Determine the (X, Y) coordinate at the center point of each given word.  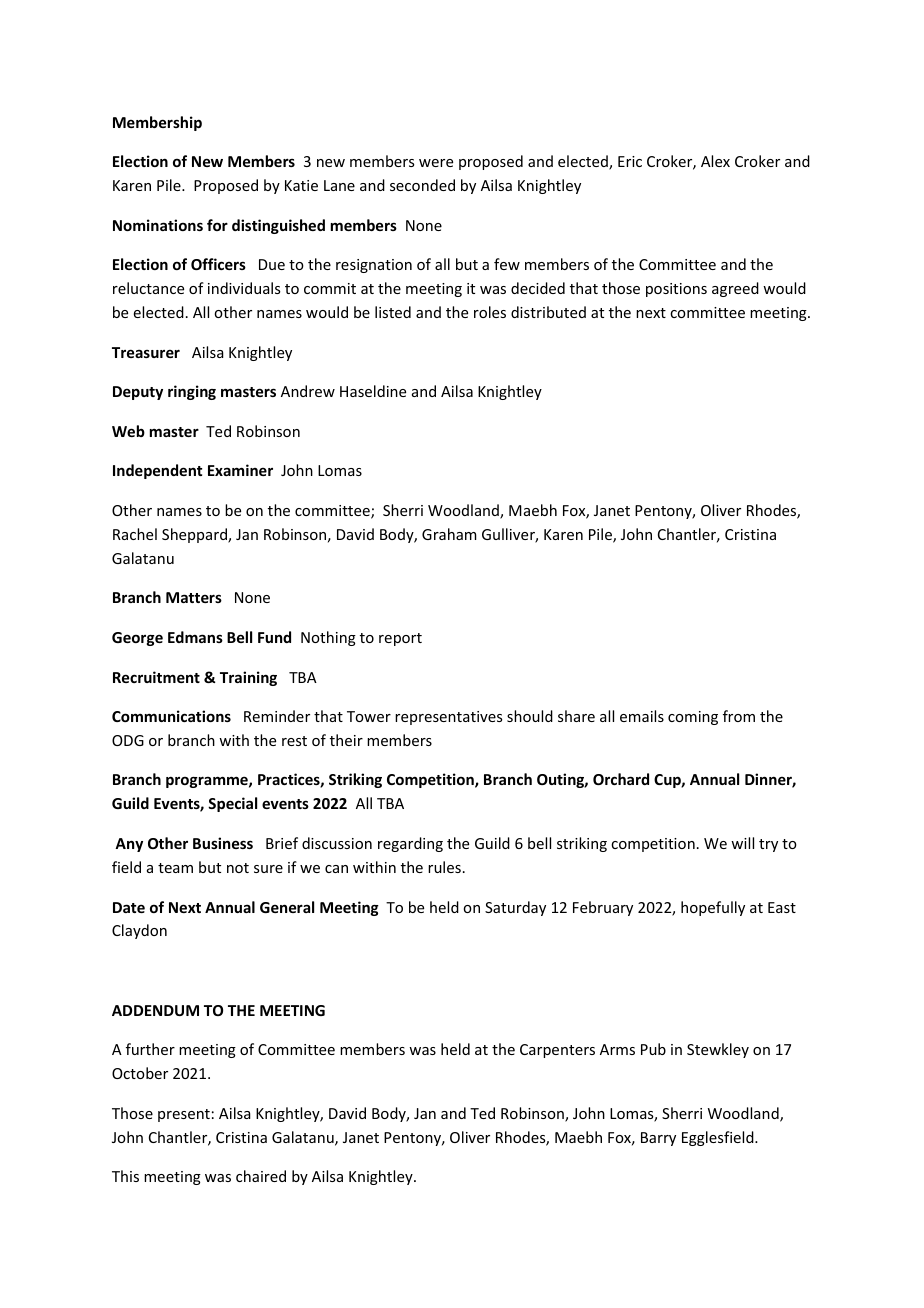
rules (444, 867)
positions (676, 290)
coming (693, 718)
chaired (261, 1176)
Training (248, 678)
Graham (449, 534)
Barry (658, 1139)
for (217, 225)
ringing (192, 392)
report (400, 639)
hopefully (713, 908)
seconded (422, 185)
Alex (715, 161)
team (175, 868)
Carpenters (557, 1051)
